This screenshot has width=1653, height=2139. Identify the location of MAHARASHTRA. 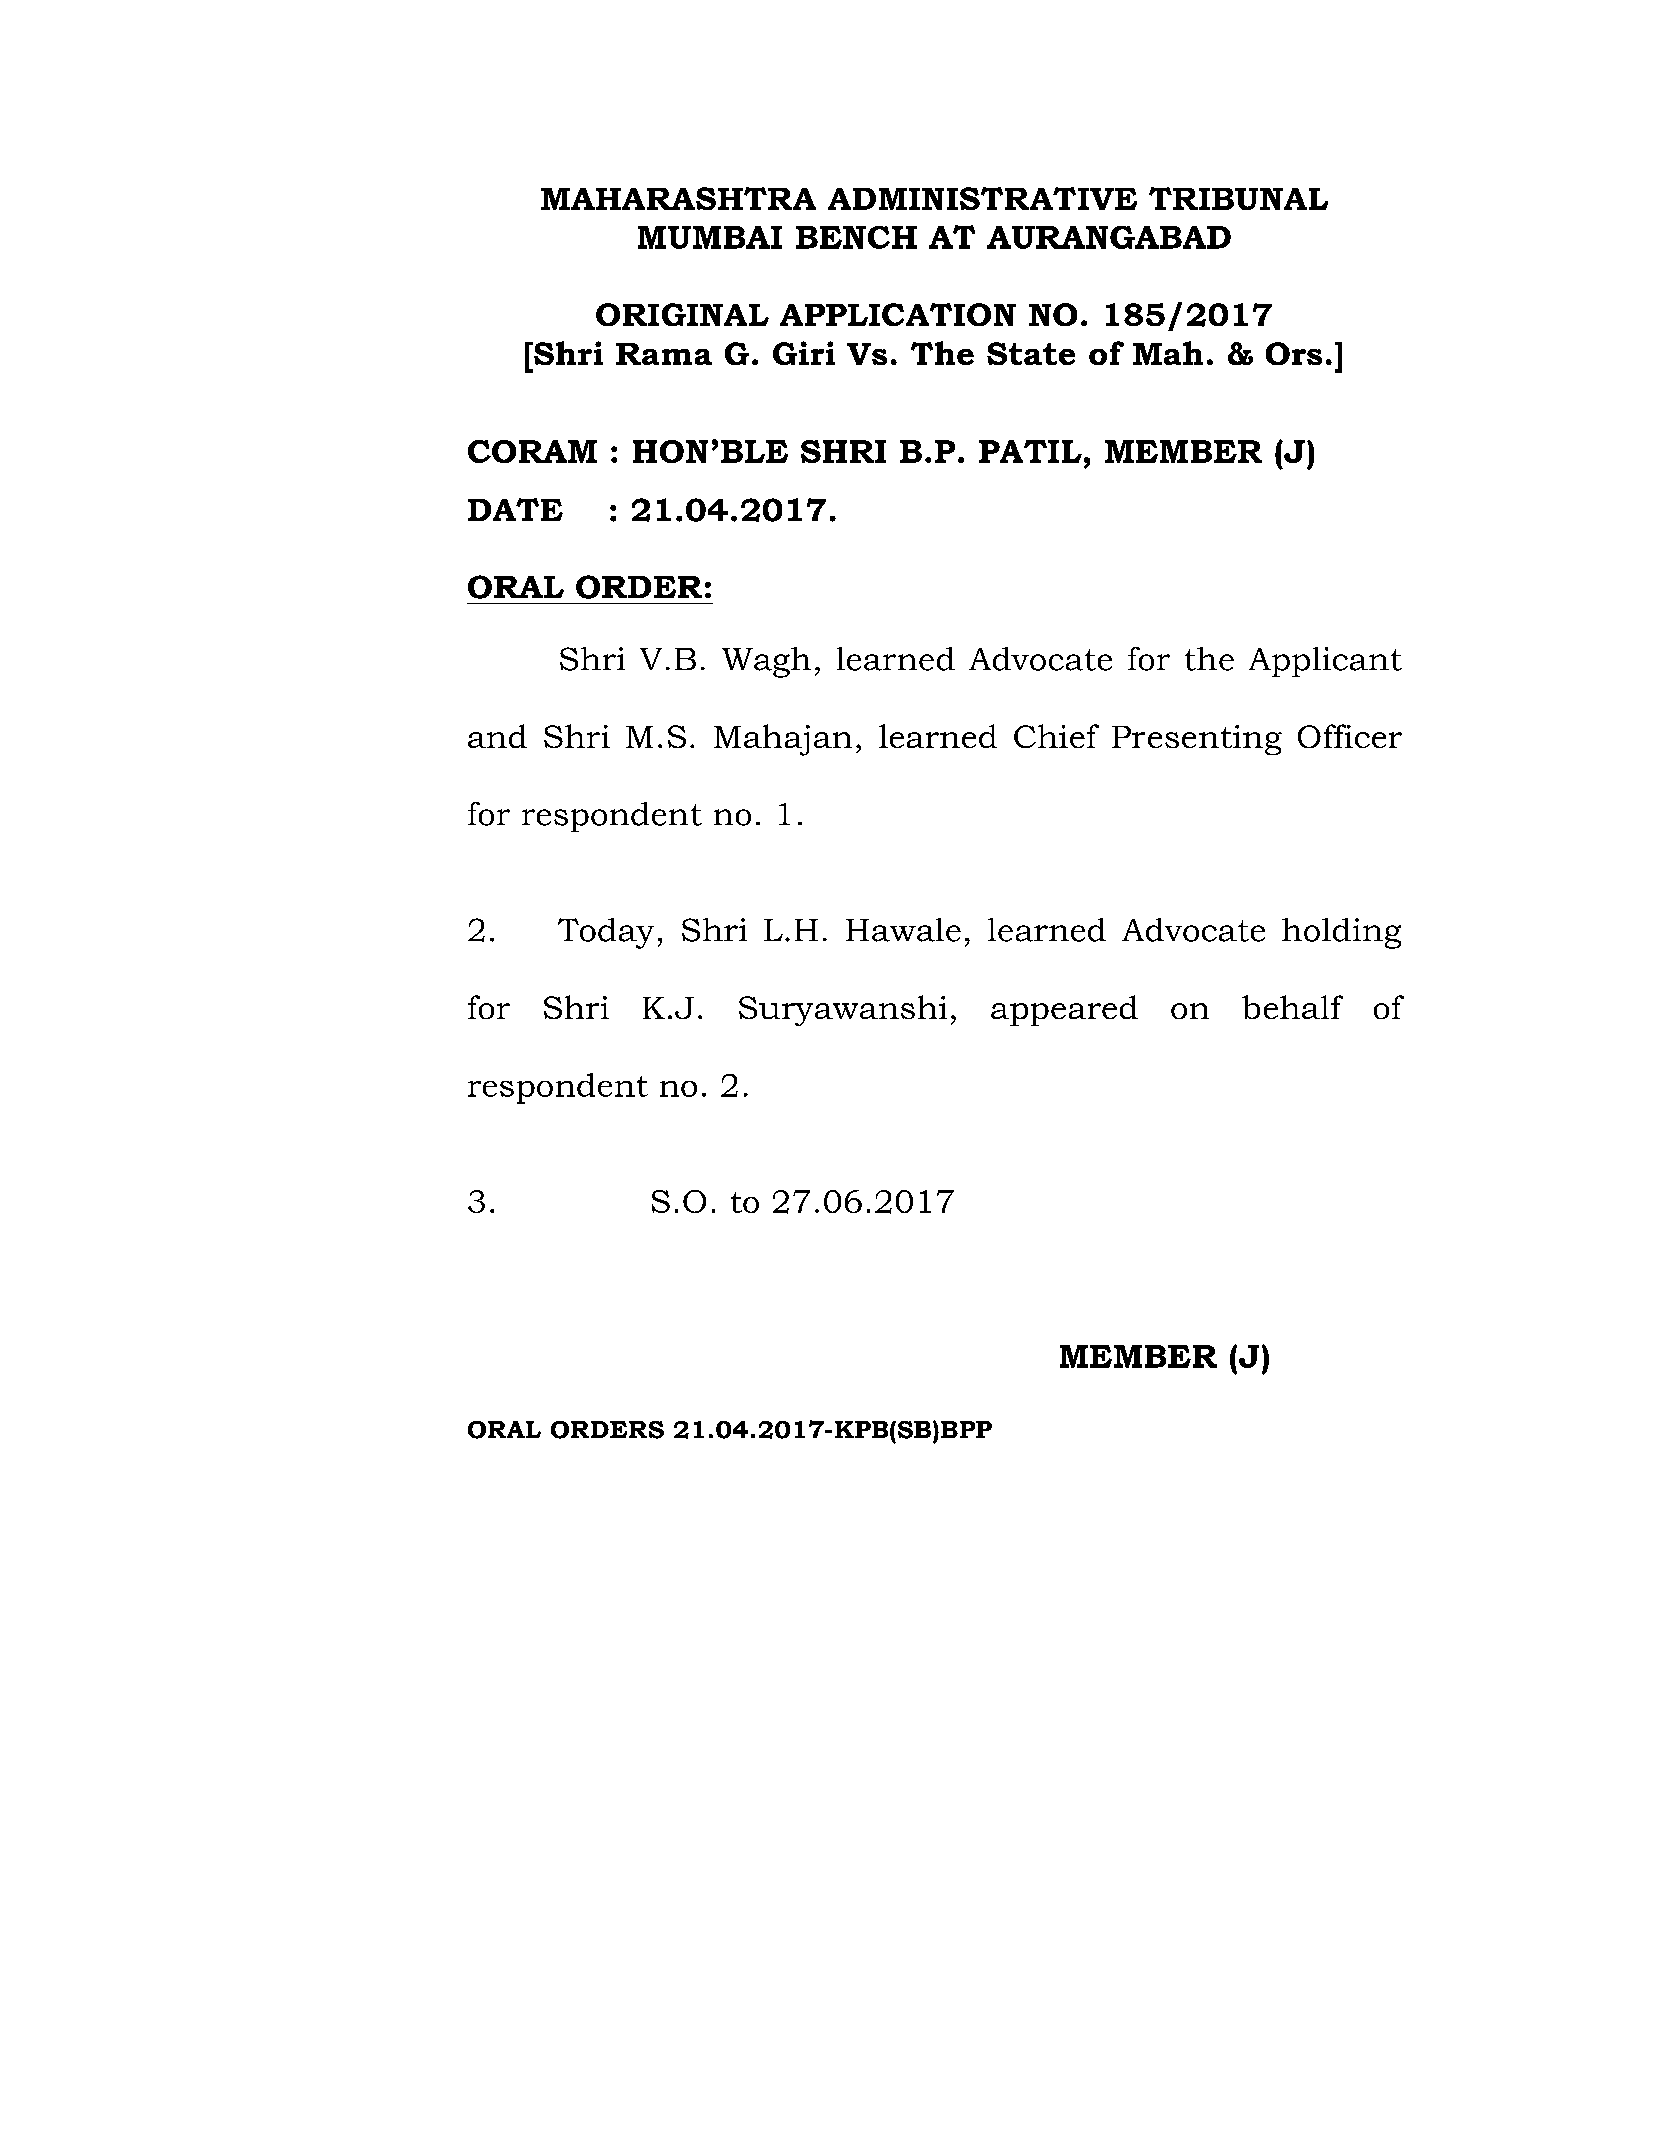
(678, 198).
